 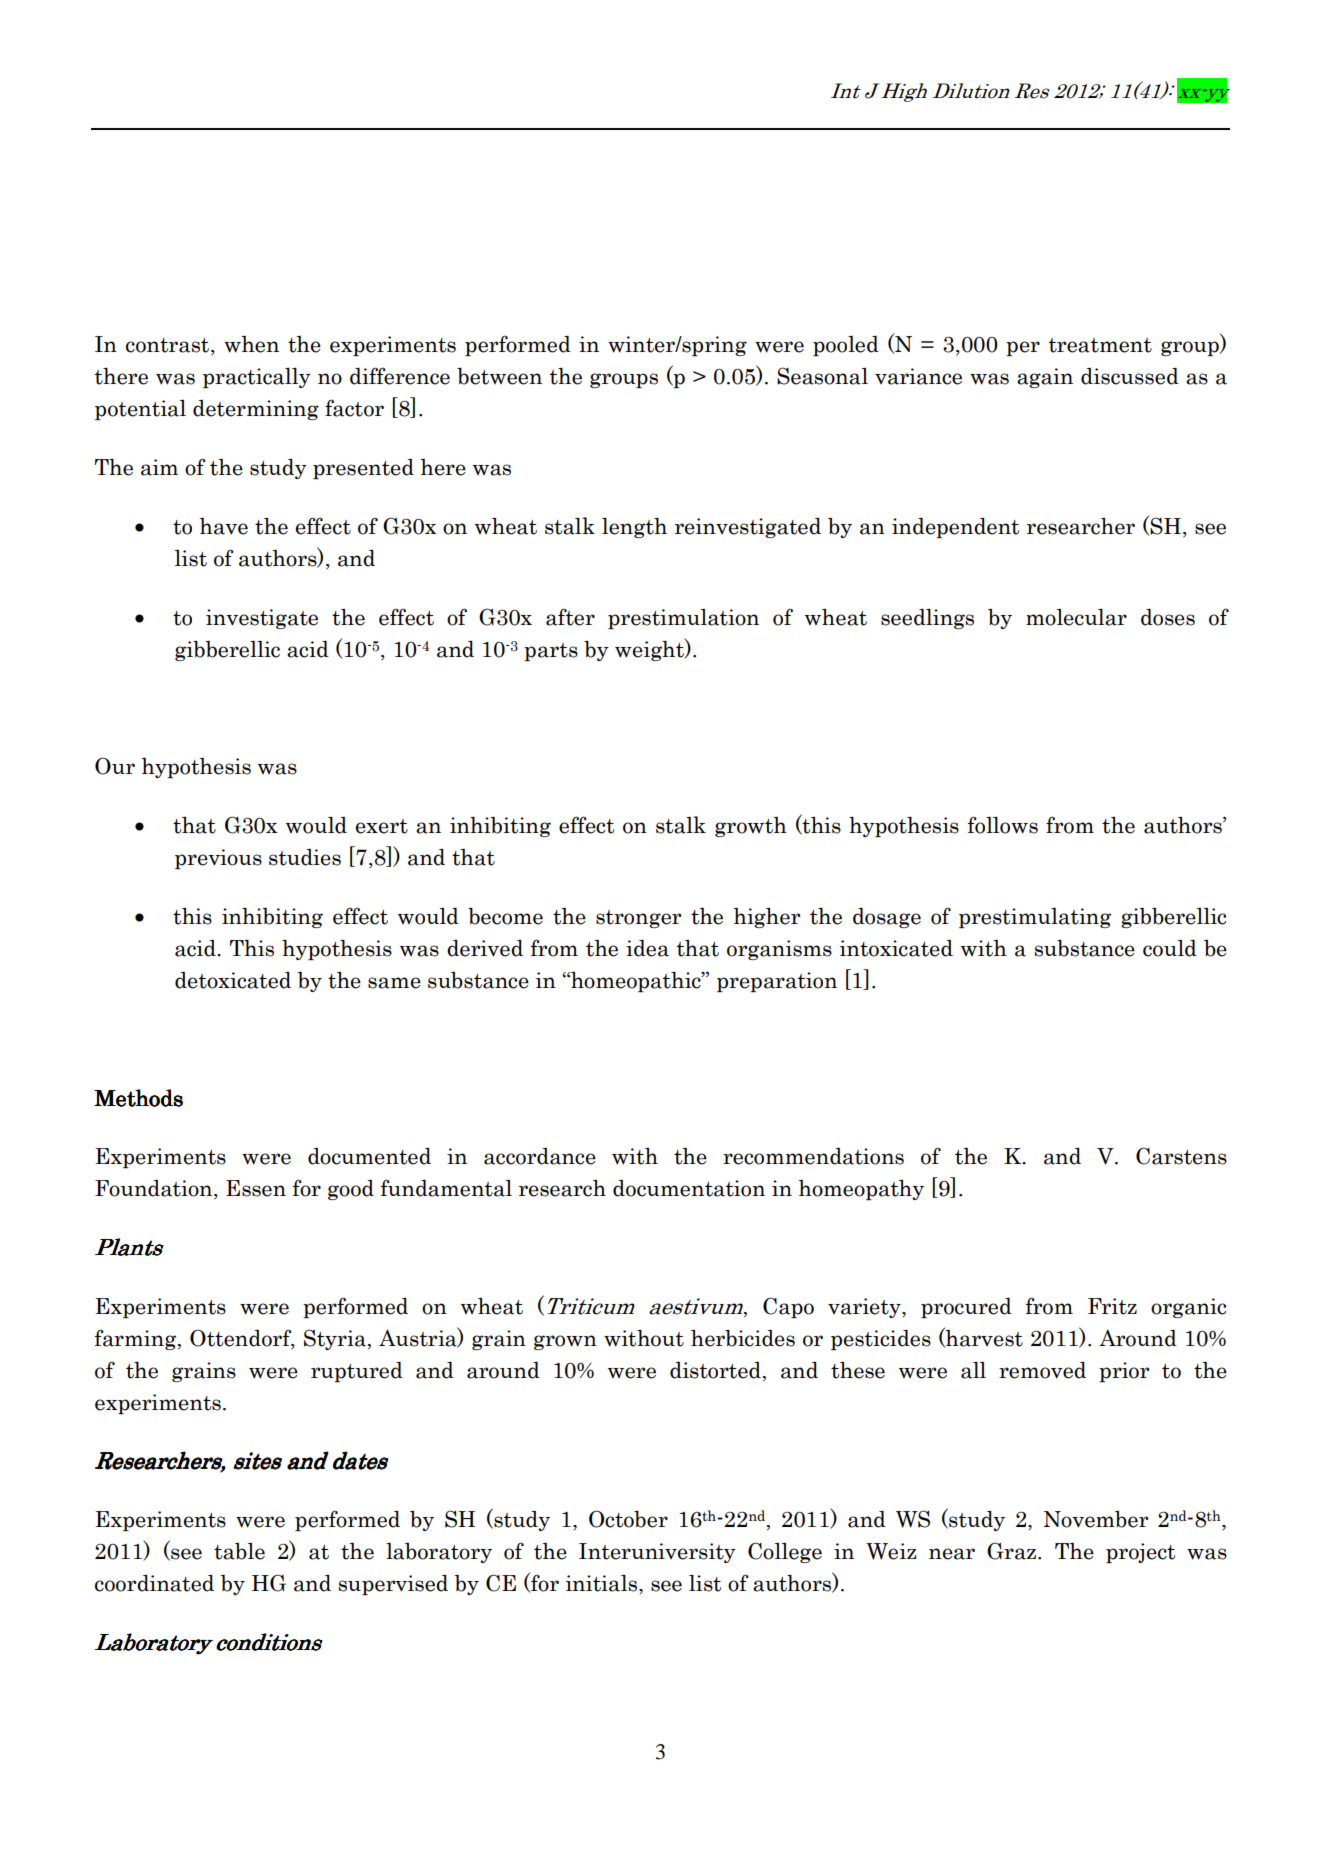 I want to click on October, so click(x=628, y=1519).
